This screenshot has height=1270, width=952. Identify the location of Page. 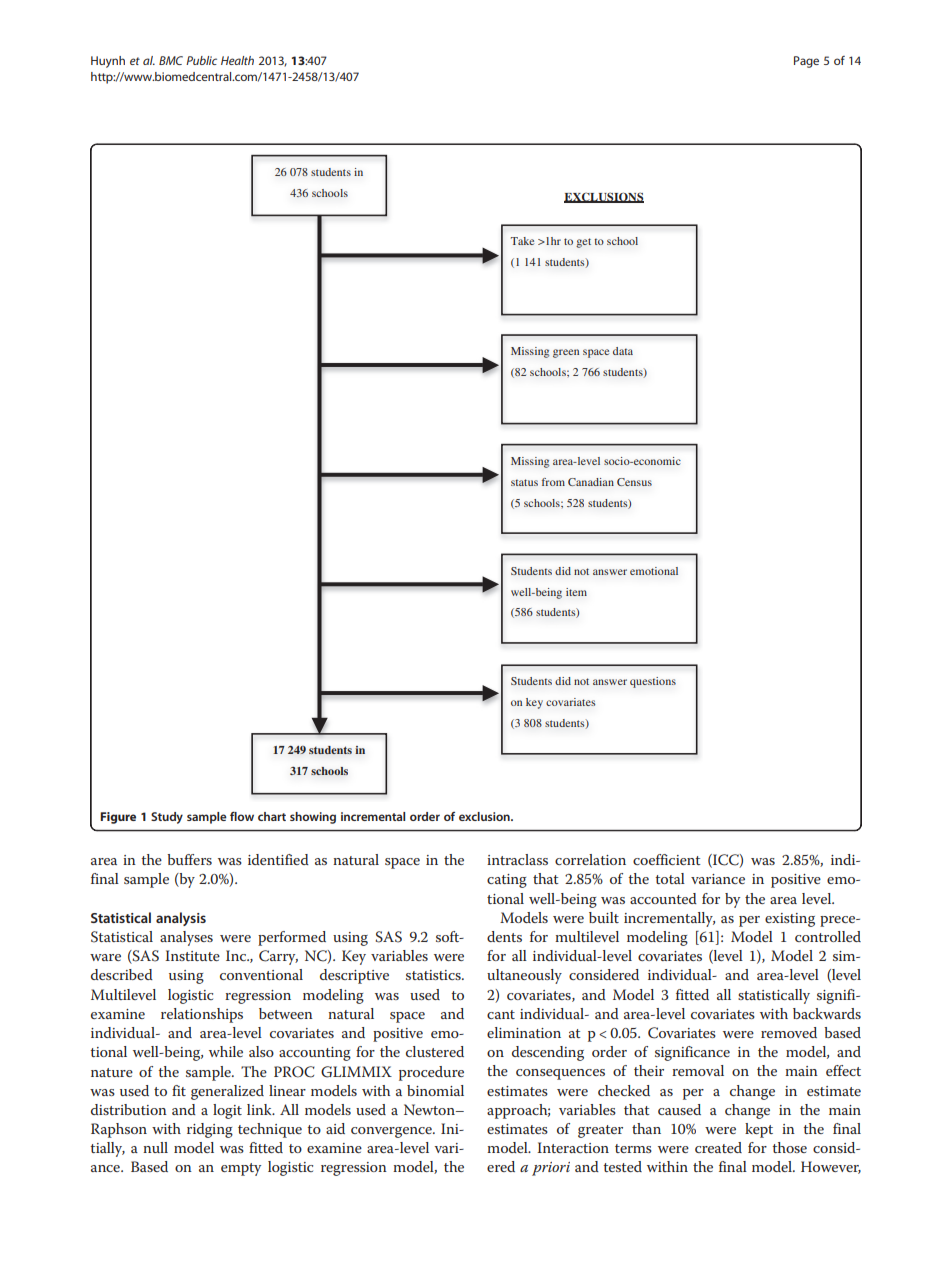
(806, 62).
